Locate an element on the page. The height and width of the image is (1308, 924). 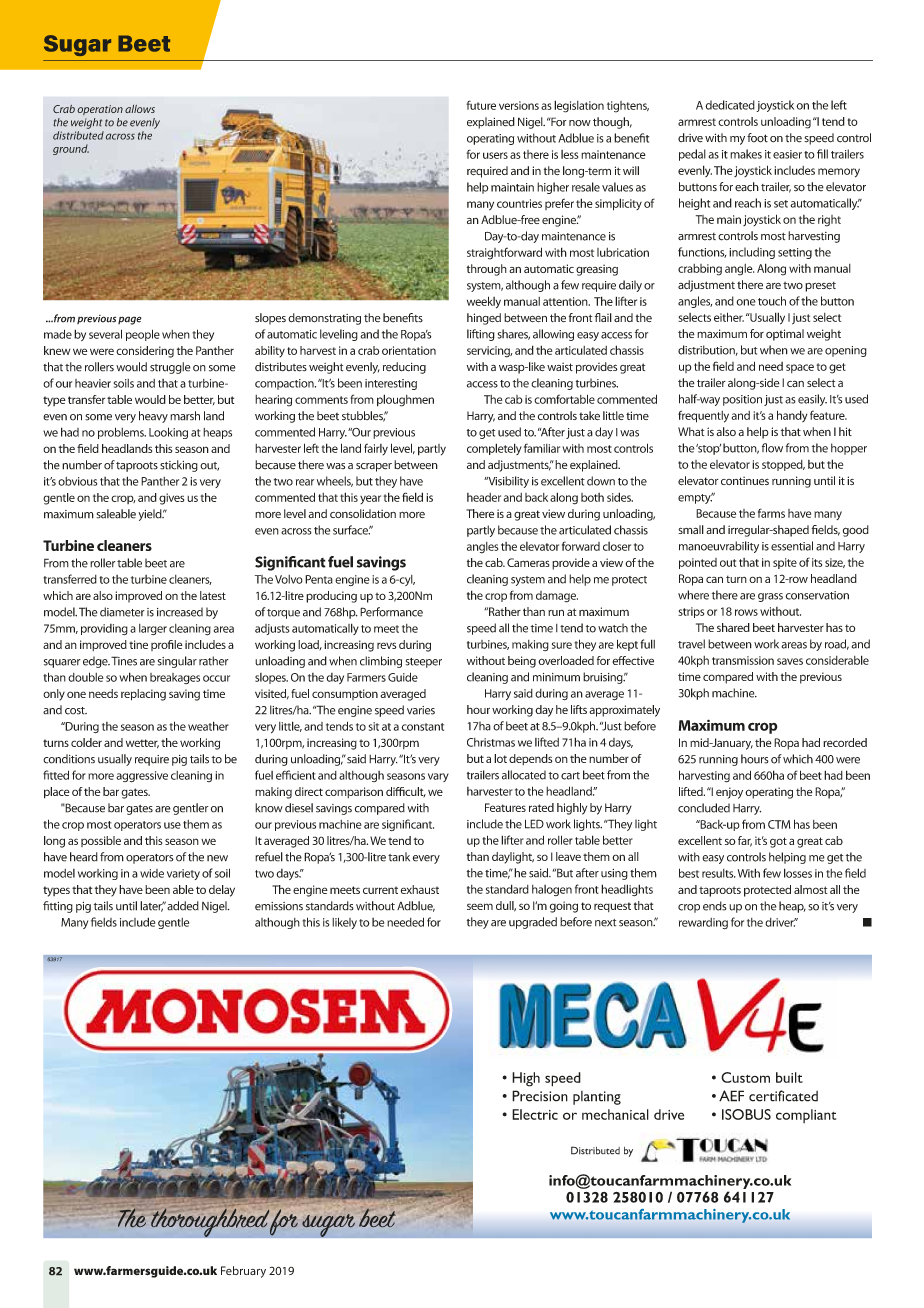
transmission is located at coordinates (743, 660).
